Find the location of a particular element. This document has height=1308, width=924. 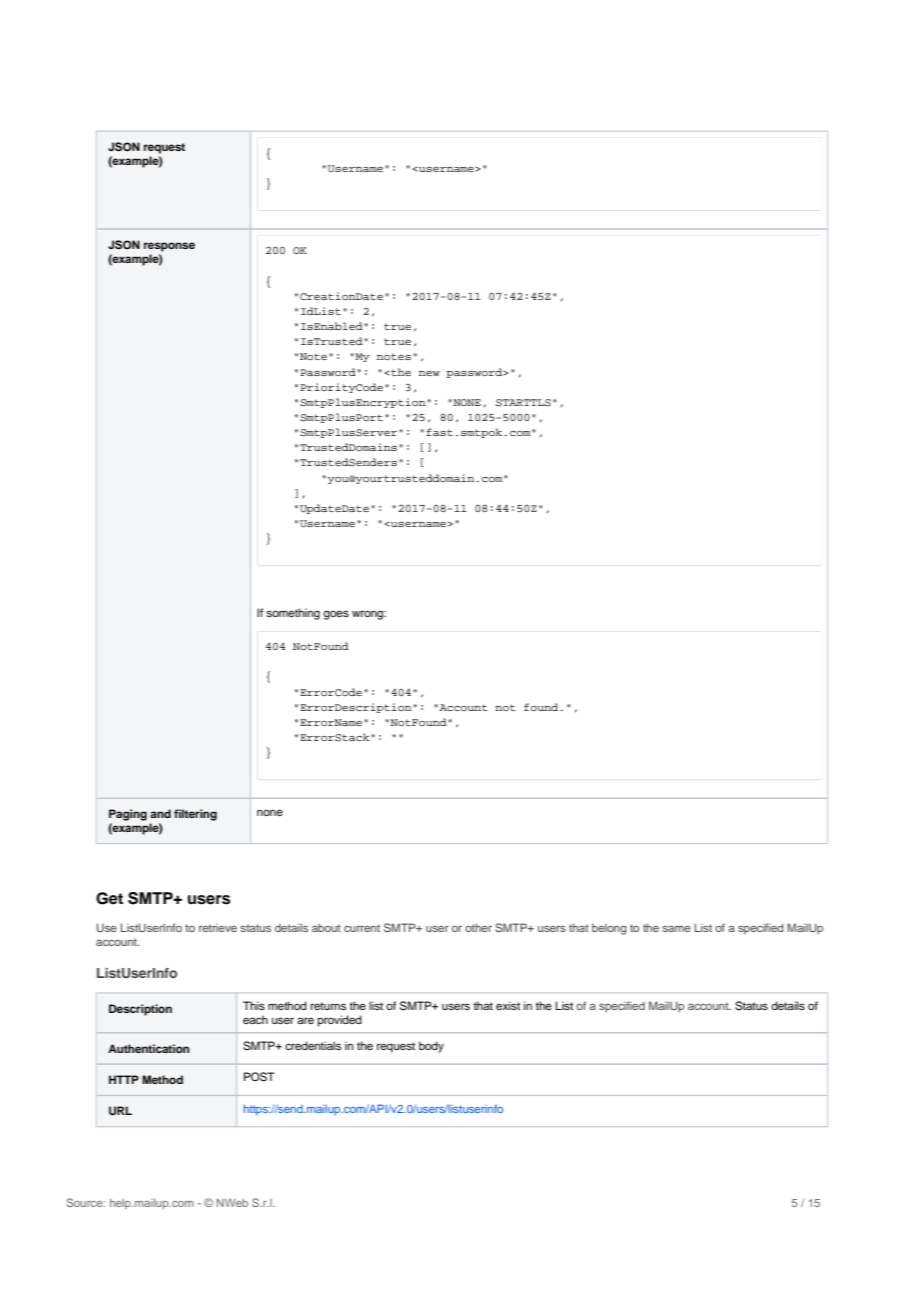

same is located at coordinates (677, 928).
